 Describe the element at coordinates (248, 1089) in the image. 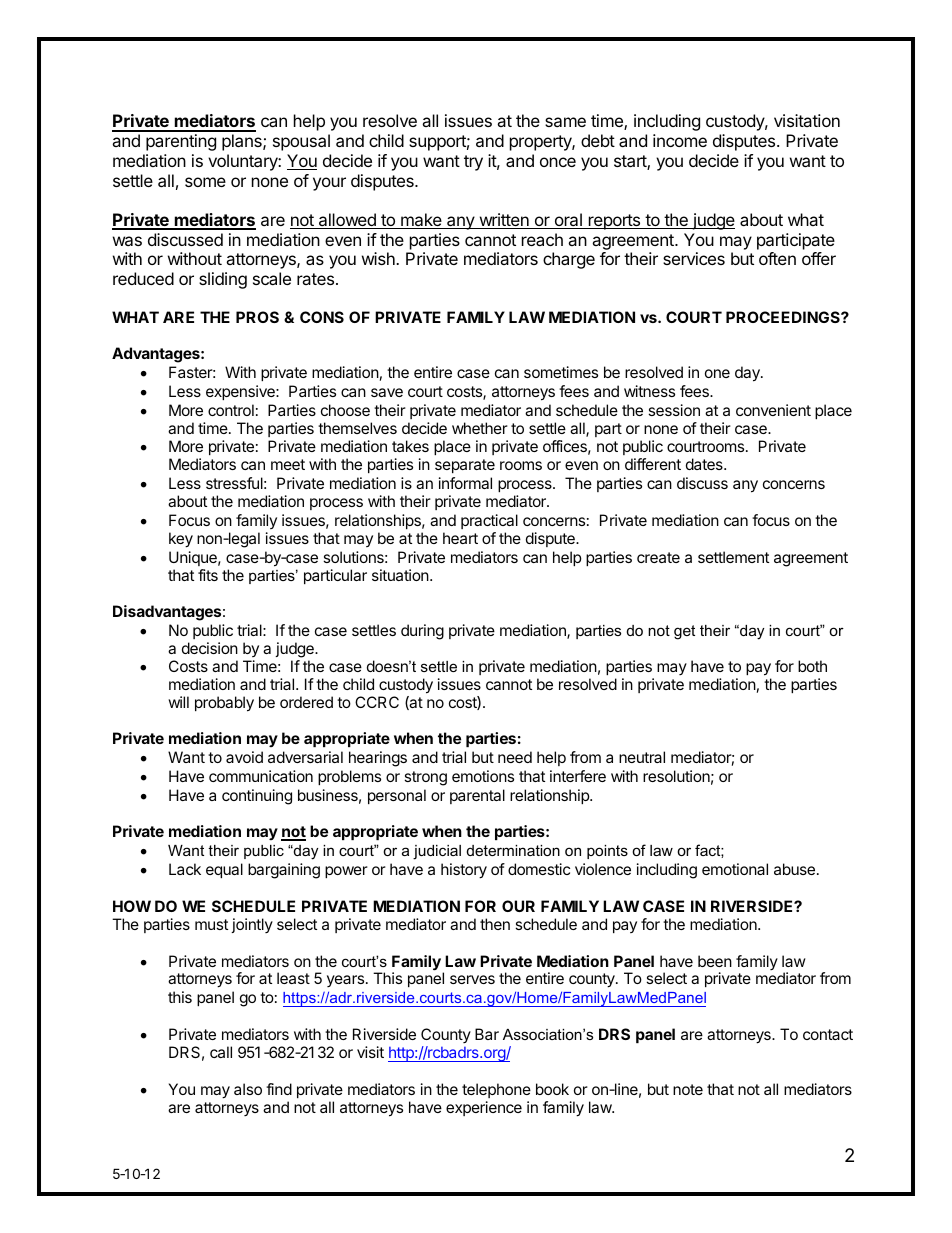

I see `also` at that location.
